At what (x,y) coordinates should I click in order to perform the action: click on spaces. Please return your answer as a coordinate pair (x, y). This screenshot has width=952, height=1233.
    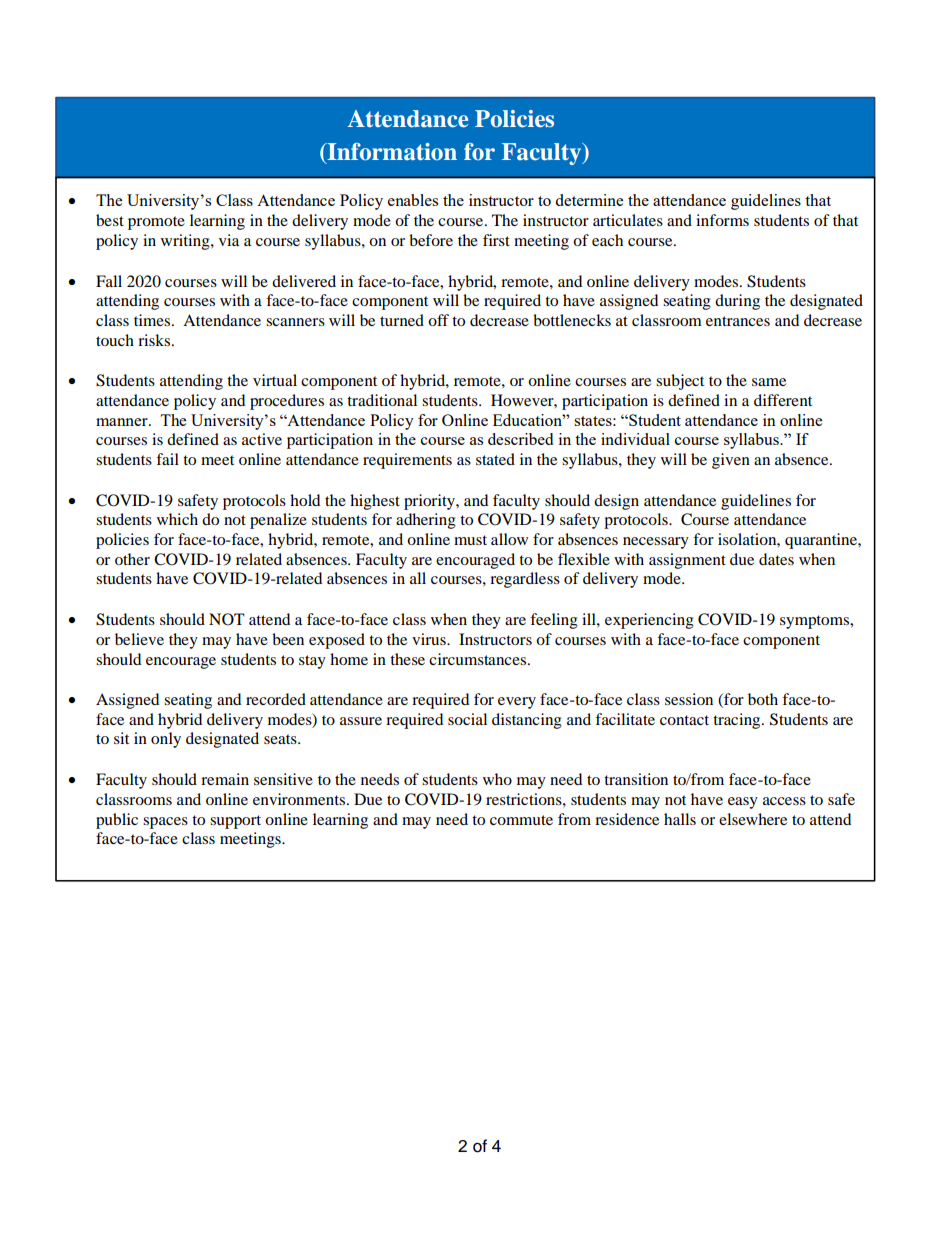
    Looking at the image, I should click on (165, 823).
